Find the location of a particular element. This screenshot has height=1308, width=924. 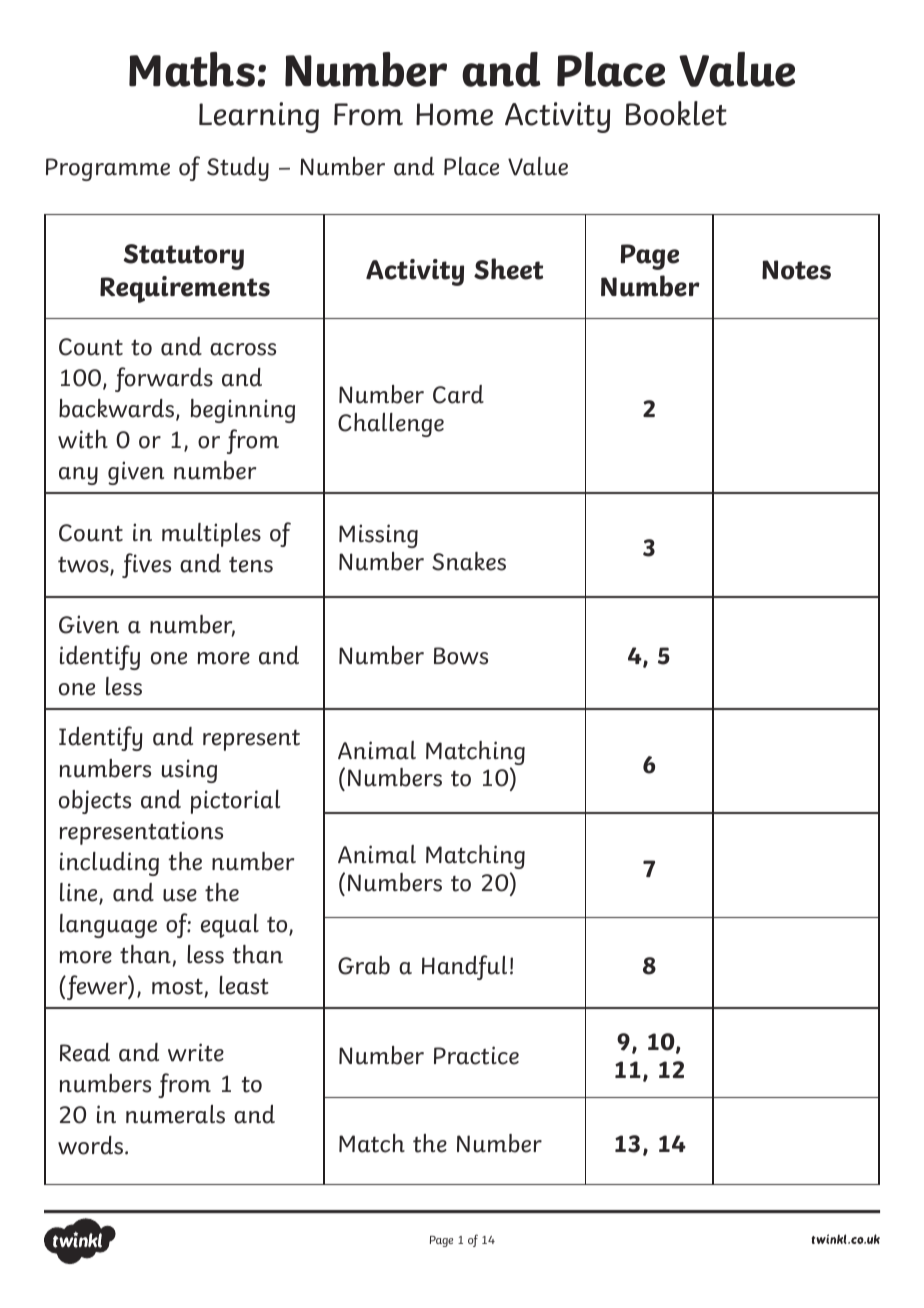

Maths is located at coordinates (192, 69).
